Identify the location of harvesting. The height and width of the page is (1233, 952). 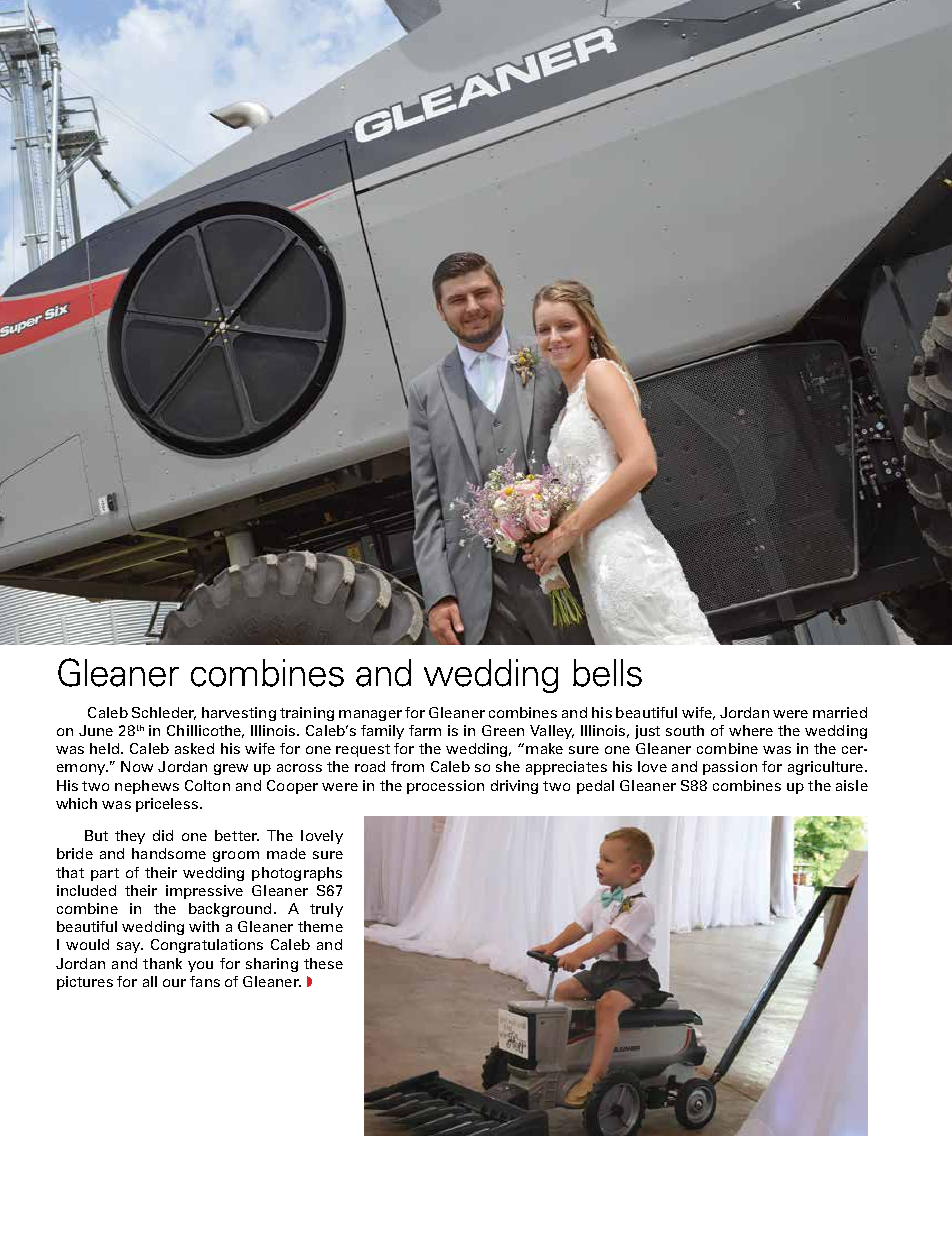
(239, 714).
